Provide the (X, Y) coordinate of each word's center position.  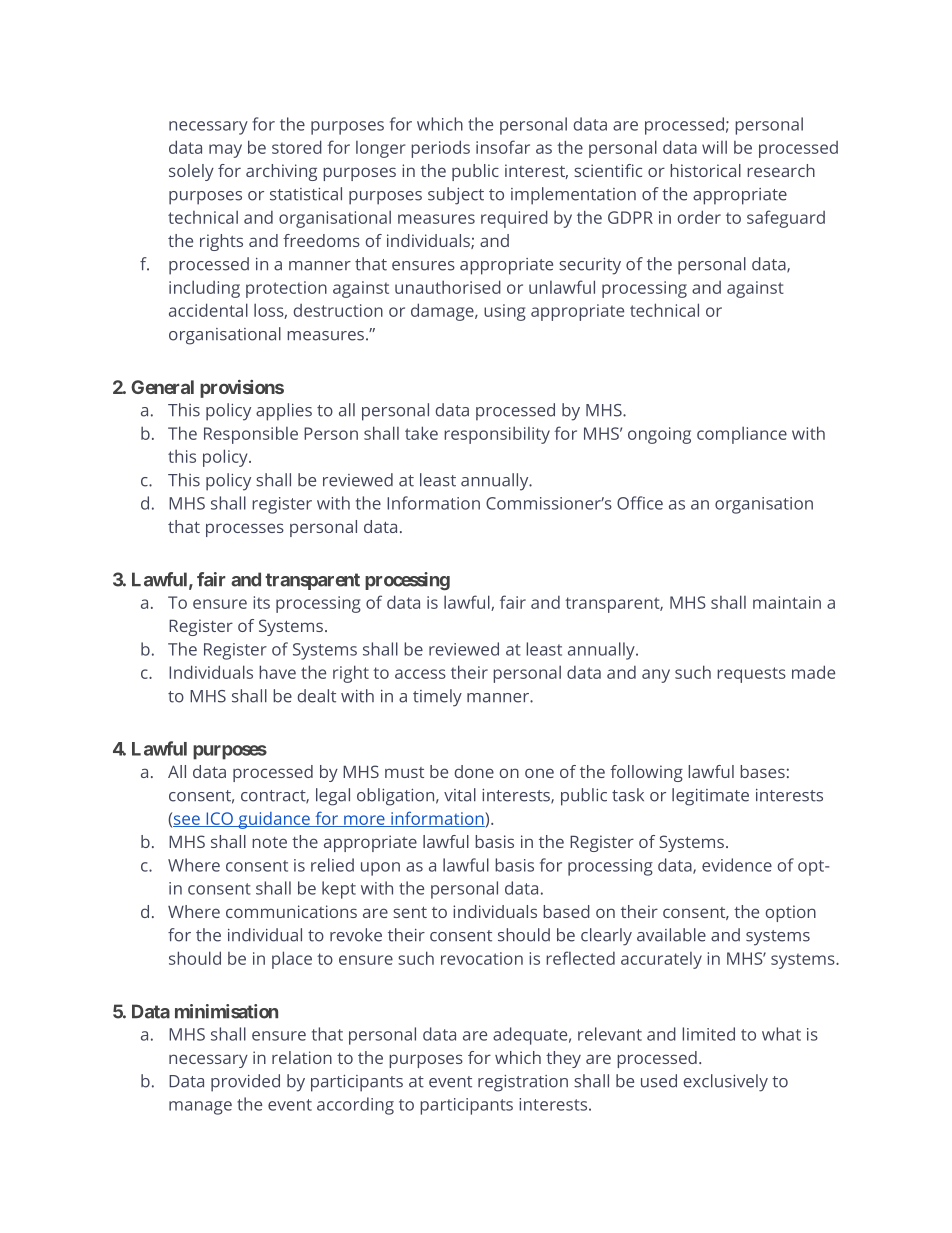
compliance (742, 435)
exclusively (726, 1083)
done (474, 771)
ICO (219, 819)
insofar (503, 147)
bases (762, 771)
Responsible (251, 435)
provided (245, 1083)
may (225, 151)
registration (523, 1083)
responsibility (497, 435)
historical (705, 170)
